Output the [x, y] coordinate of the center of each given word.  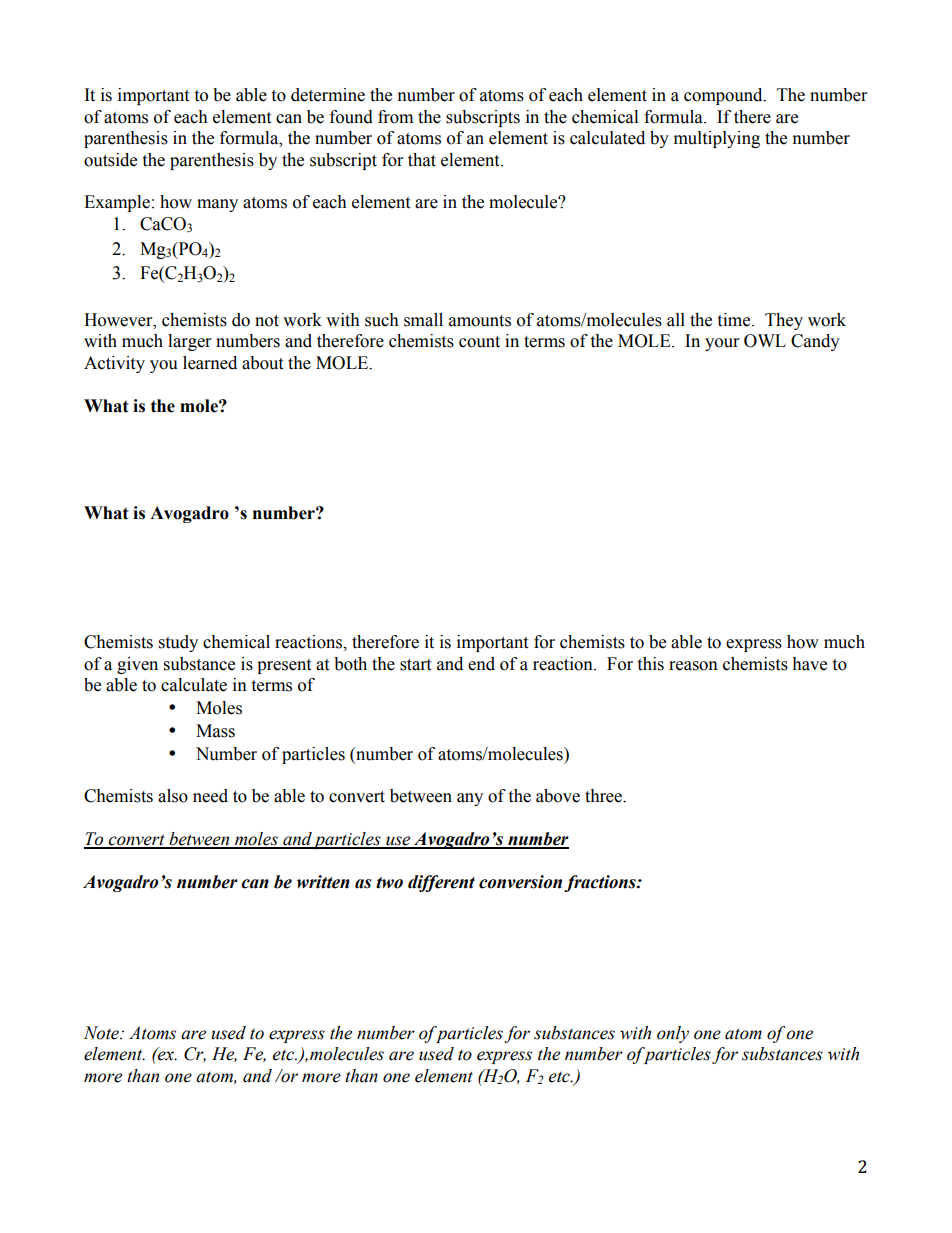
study [178, 643]
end [481, 664]
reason [693, 666]
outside [110, 160]
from [395, 117]
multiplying [717, 139]
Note [102, 1033]
